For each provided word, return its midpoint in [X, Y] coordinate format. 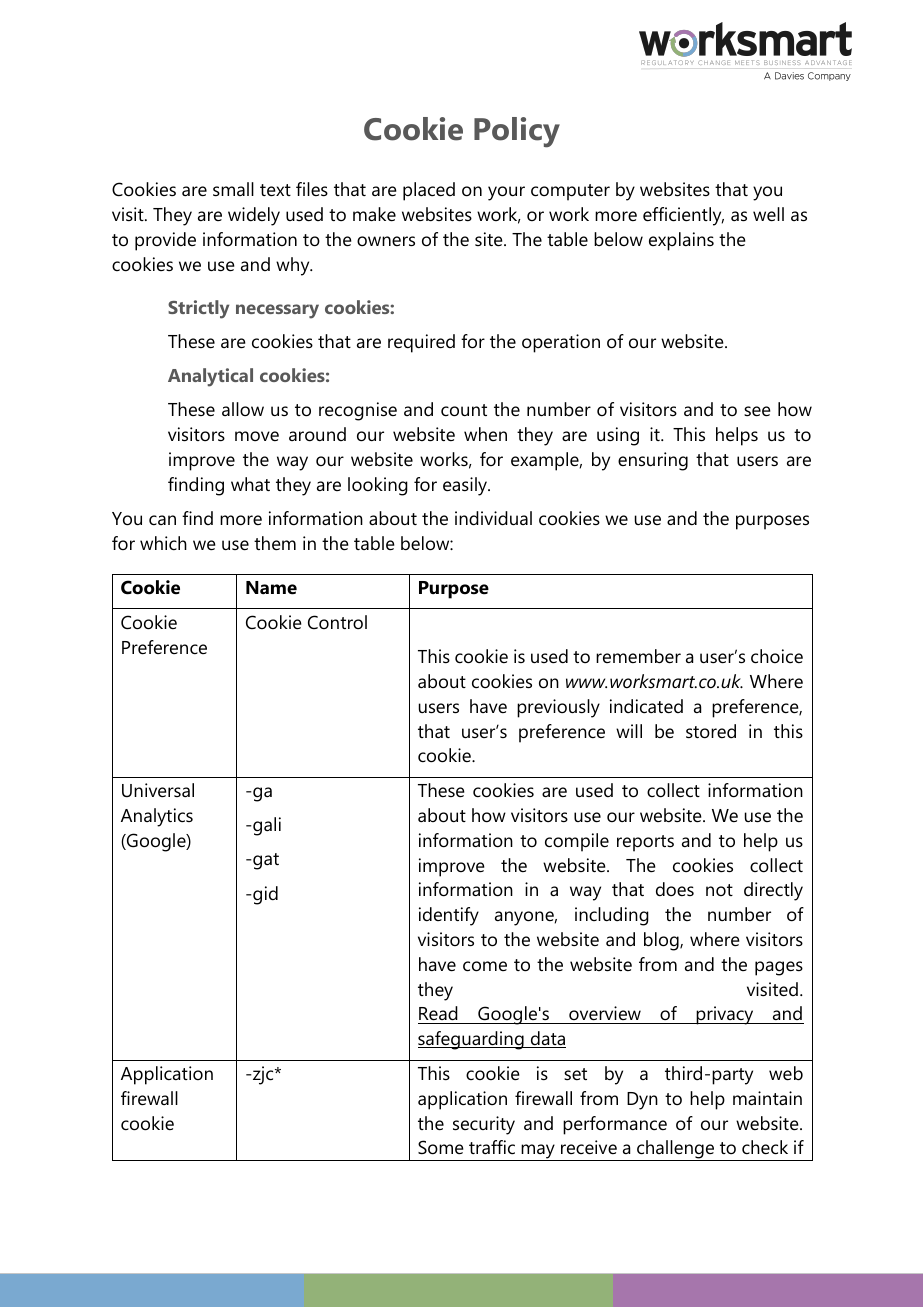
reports [645, 843]
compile [577, 842]
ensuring [653, 461]
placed [429, 191]
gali [266, 826]
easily [466, 486]
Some [441, 1147]
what [250, 484]
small [233, 189]
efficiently [683, 216]
